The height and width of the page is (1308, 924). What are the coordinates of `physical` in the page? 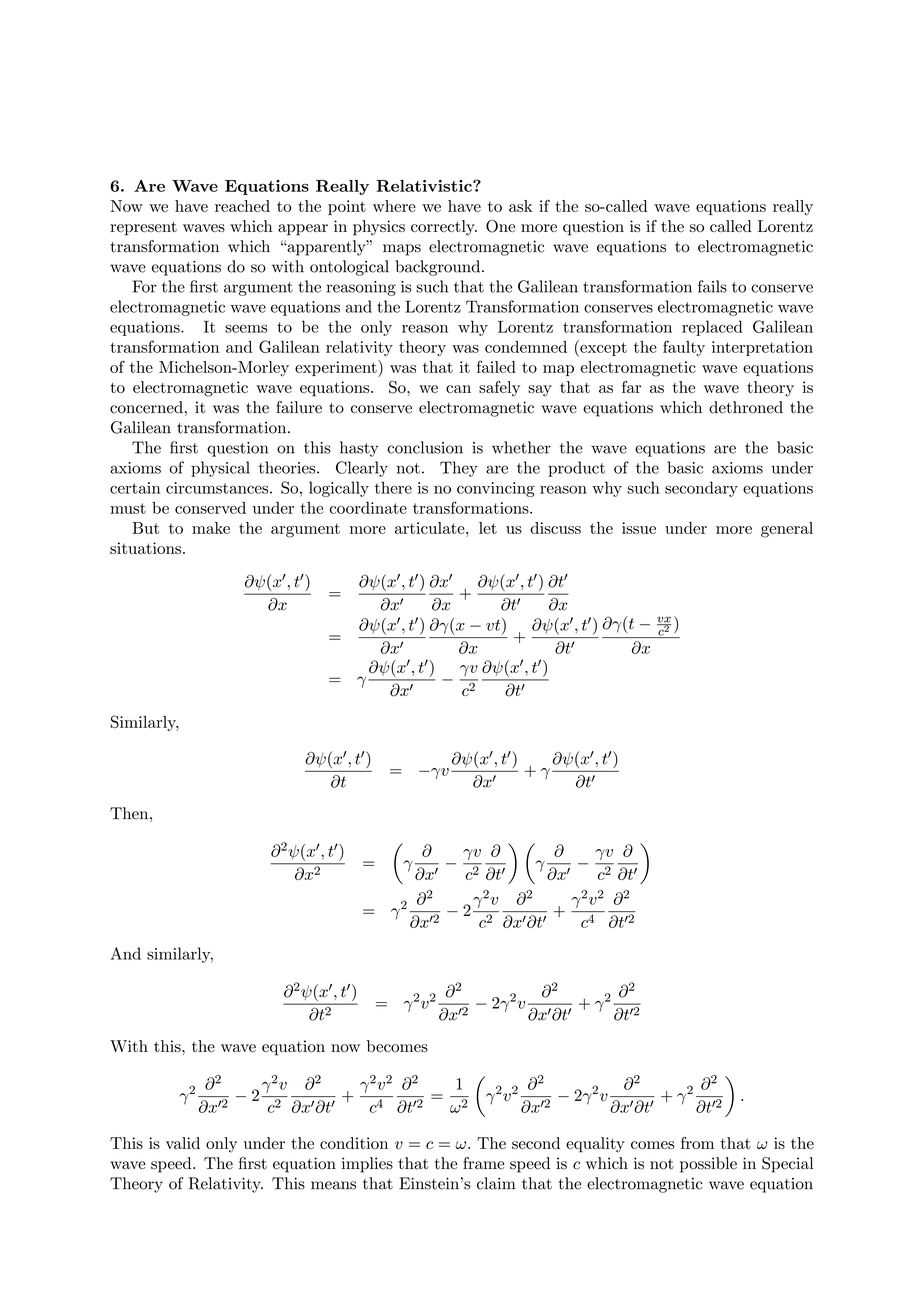 It's located at (220, 469).
